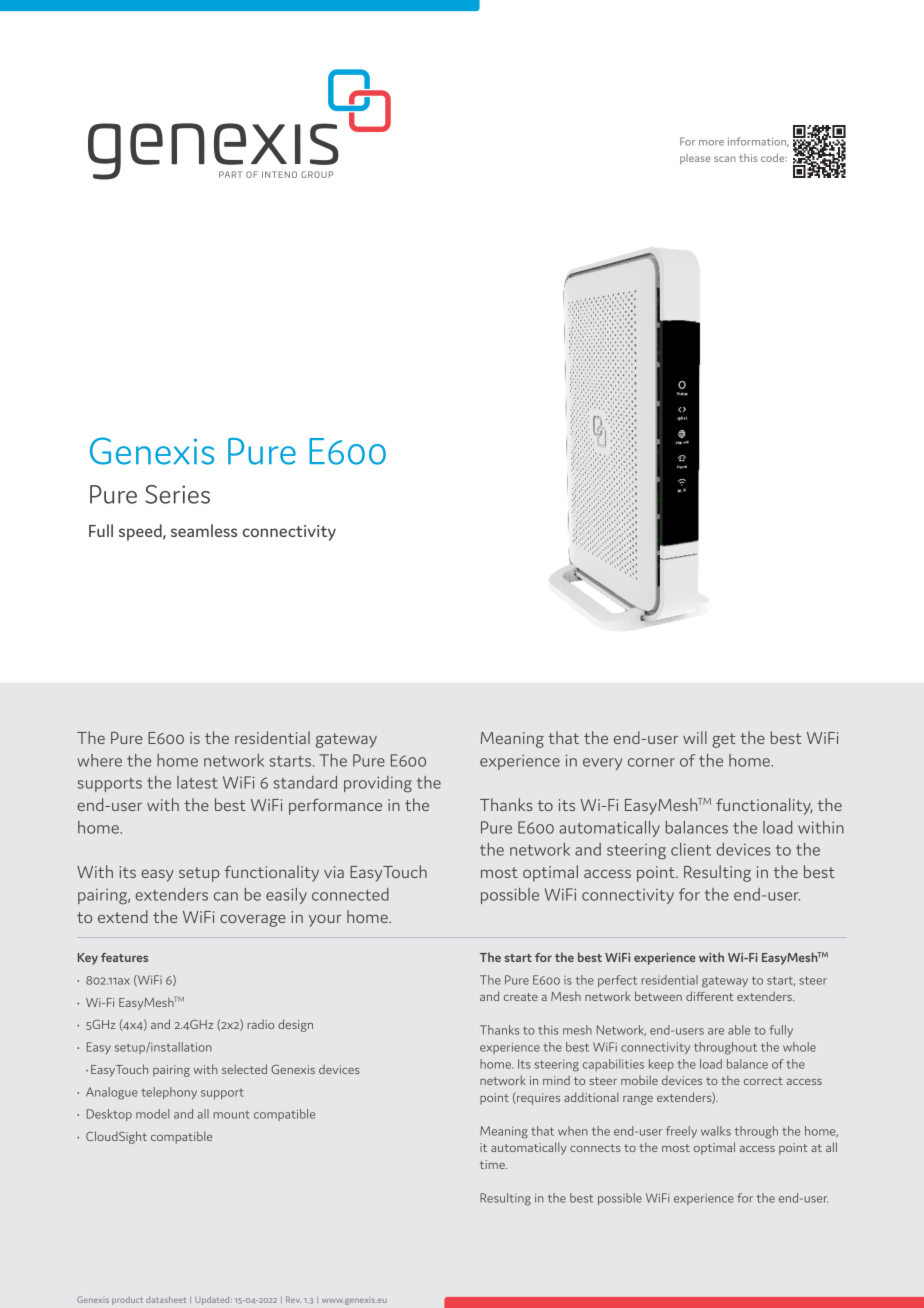  Describe the element at coordinates (166, 1299) in the screenshot. I see `datasheet` at that location.
